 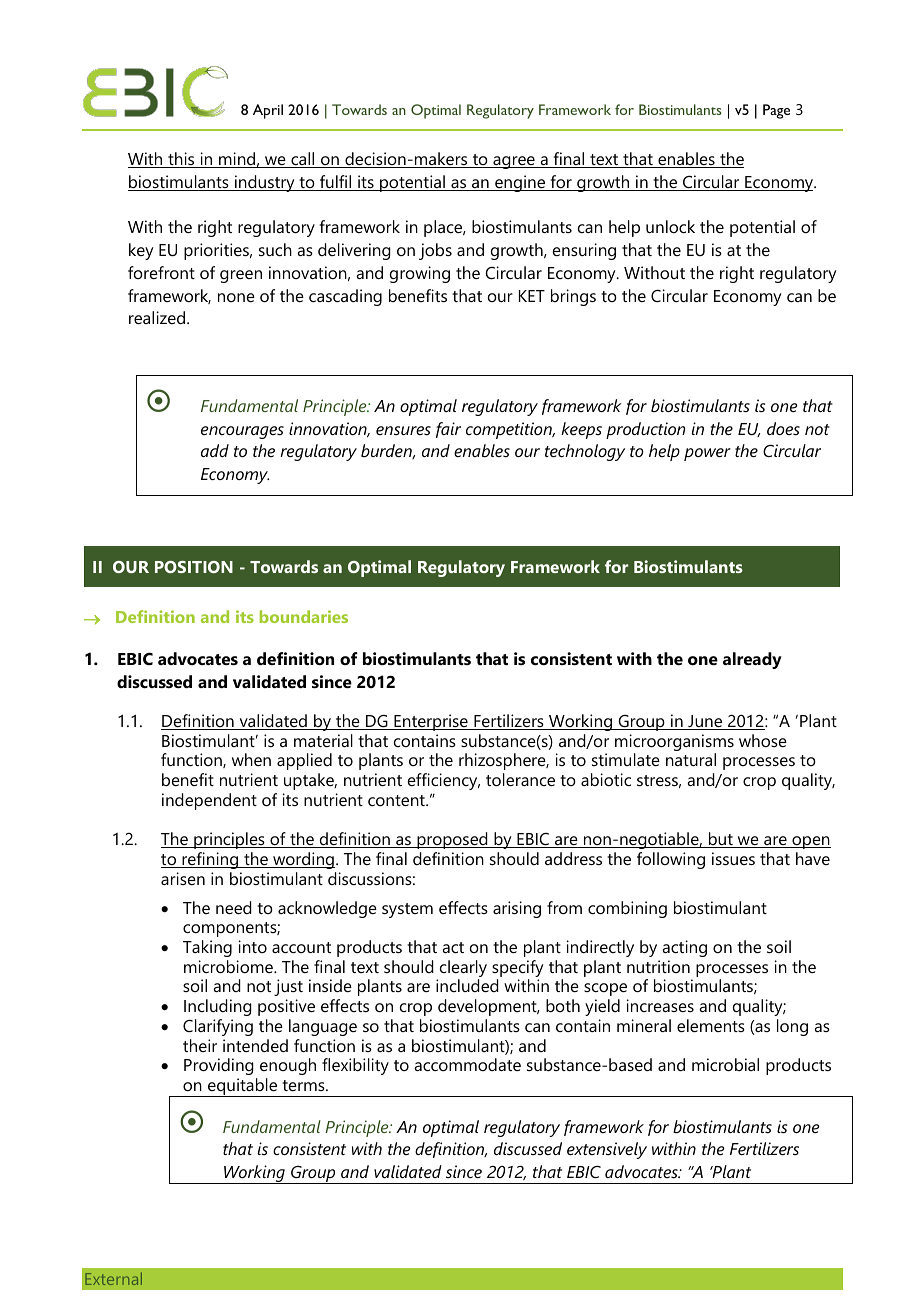 What do you see at coordinates (705, 722) in the image?
I see `June` at bounding box center [705, 722].
